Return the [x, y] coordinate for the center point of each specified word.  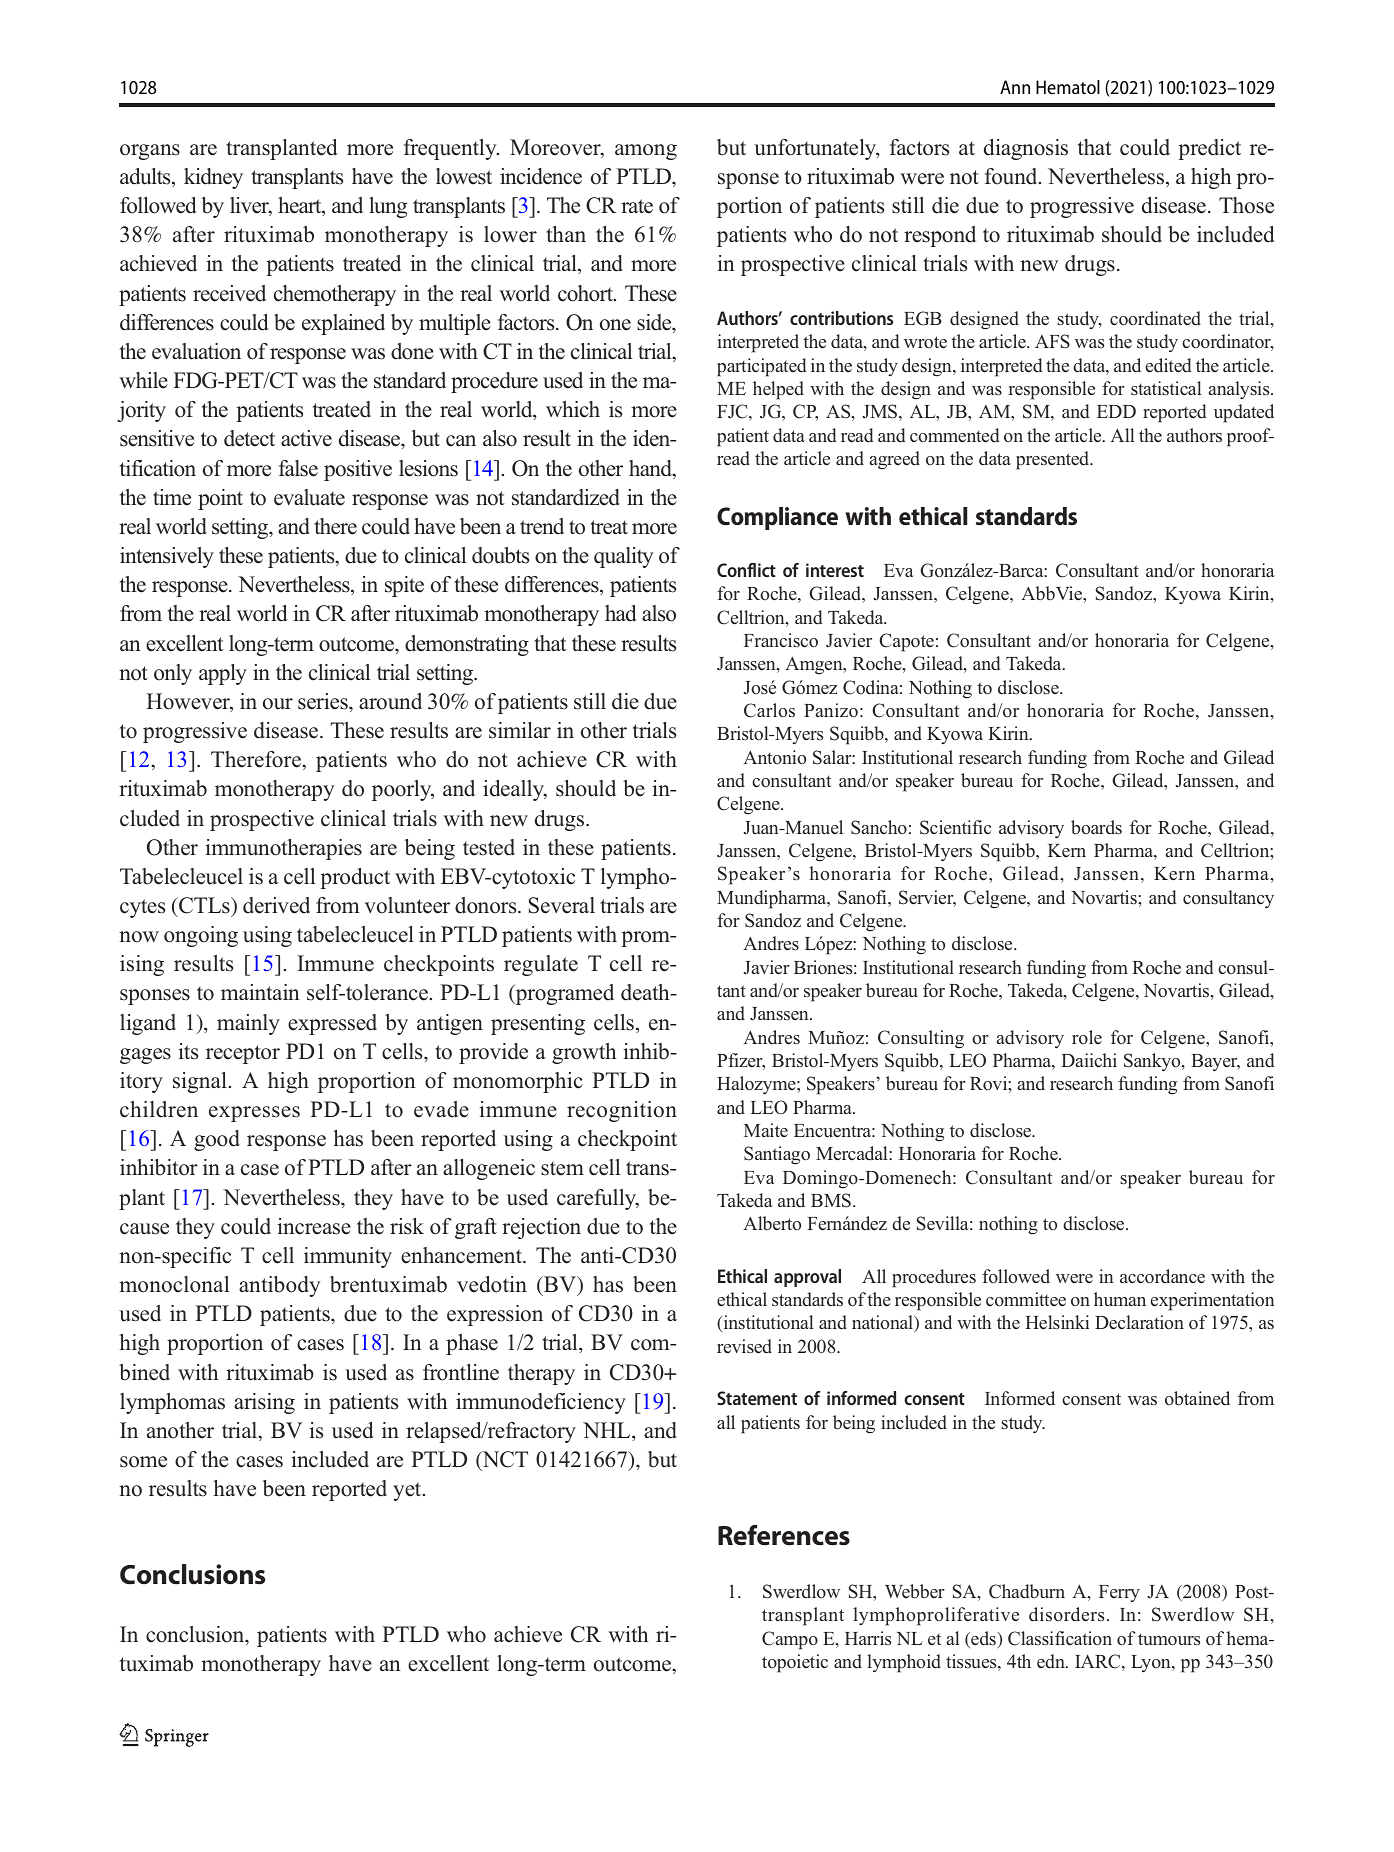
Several [561, 905]
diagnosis [1026, 149]
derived [276, 905]
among [646, 152]
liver [251, 206]
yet [408, 1491]
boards [1096, 827]
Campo [790, 1640]
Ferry [1119, 1593]
